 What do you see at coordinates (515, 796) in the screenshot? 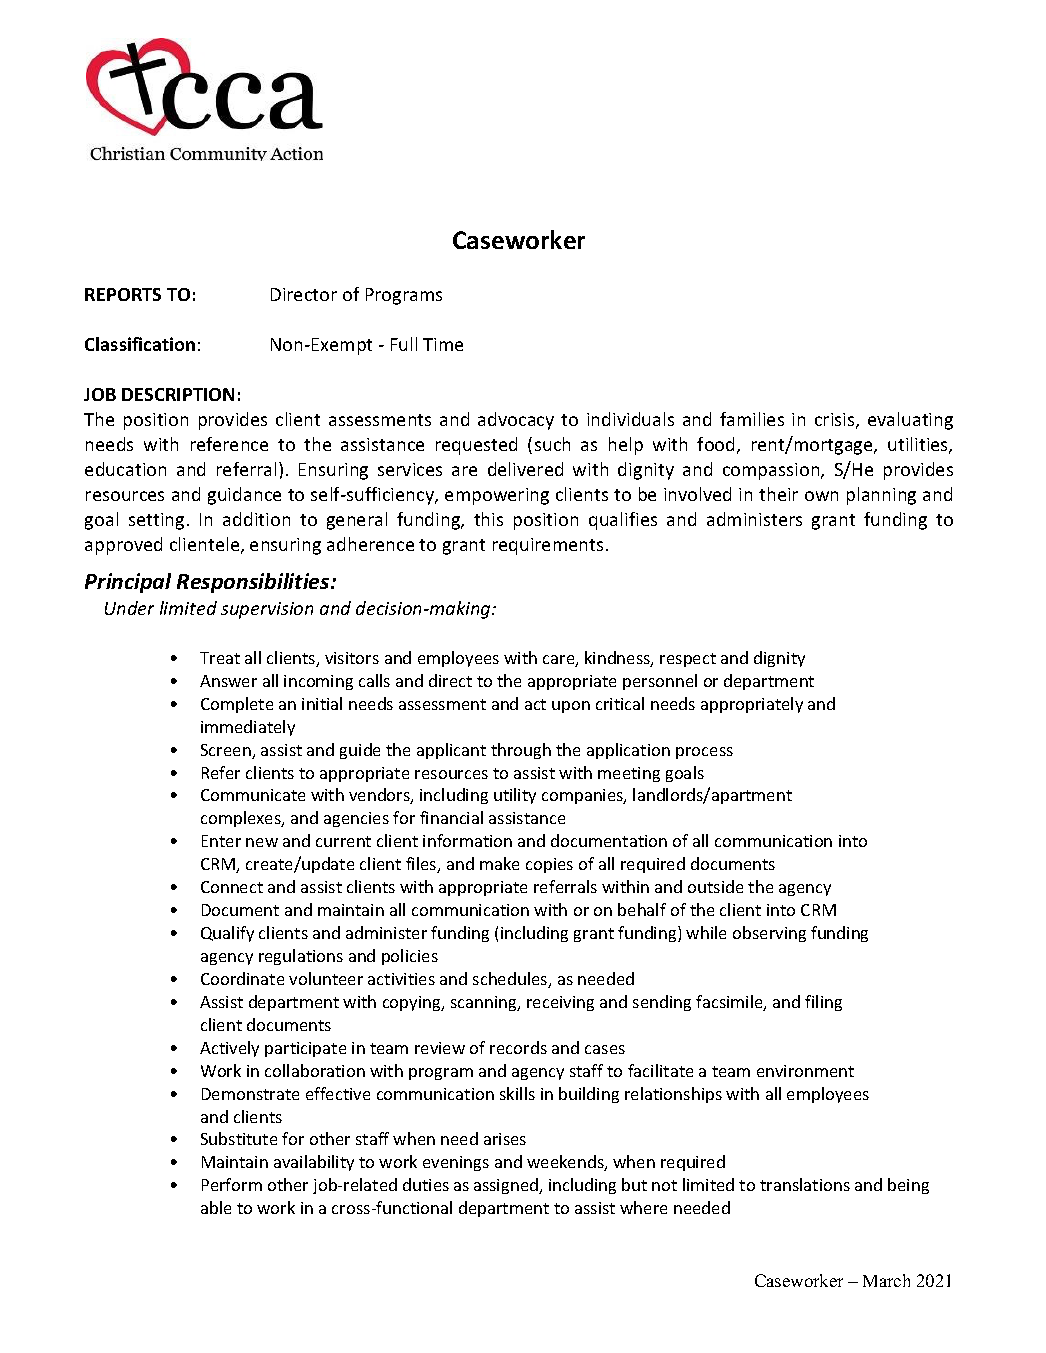
I see `utility` at bounding box center [515, 796].
